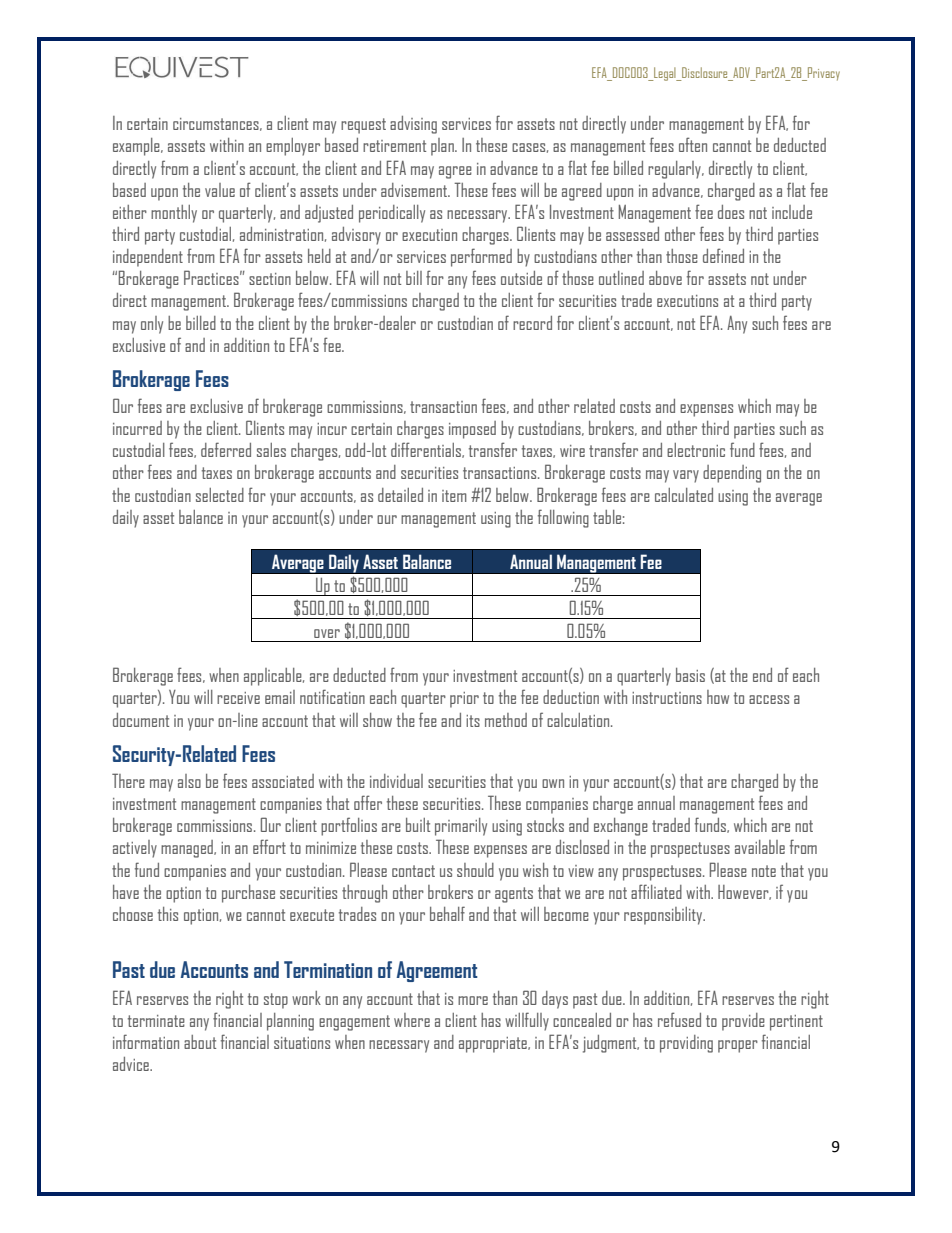 This screenshot has height=1233, width=952. What do you see at coordinates (693, 144) in the screenshot?
I see `often` at bounding box center [693, 144].
